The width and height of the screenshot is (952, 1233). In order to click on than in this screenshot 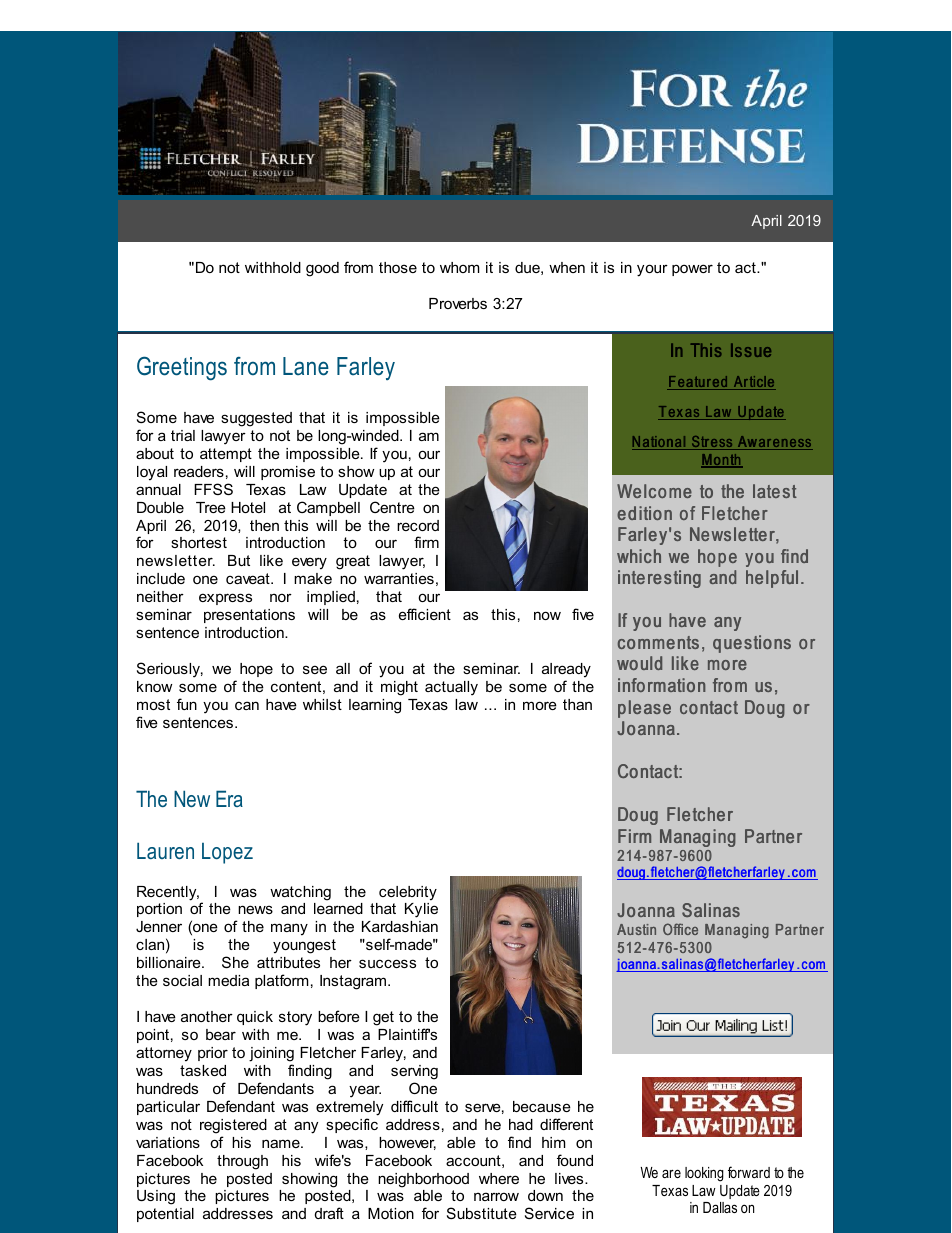, I will do `click(577, 704)`.
